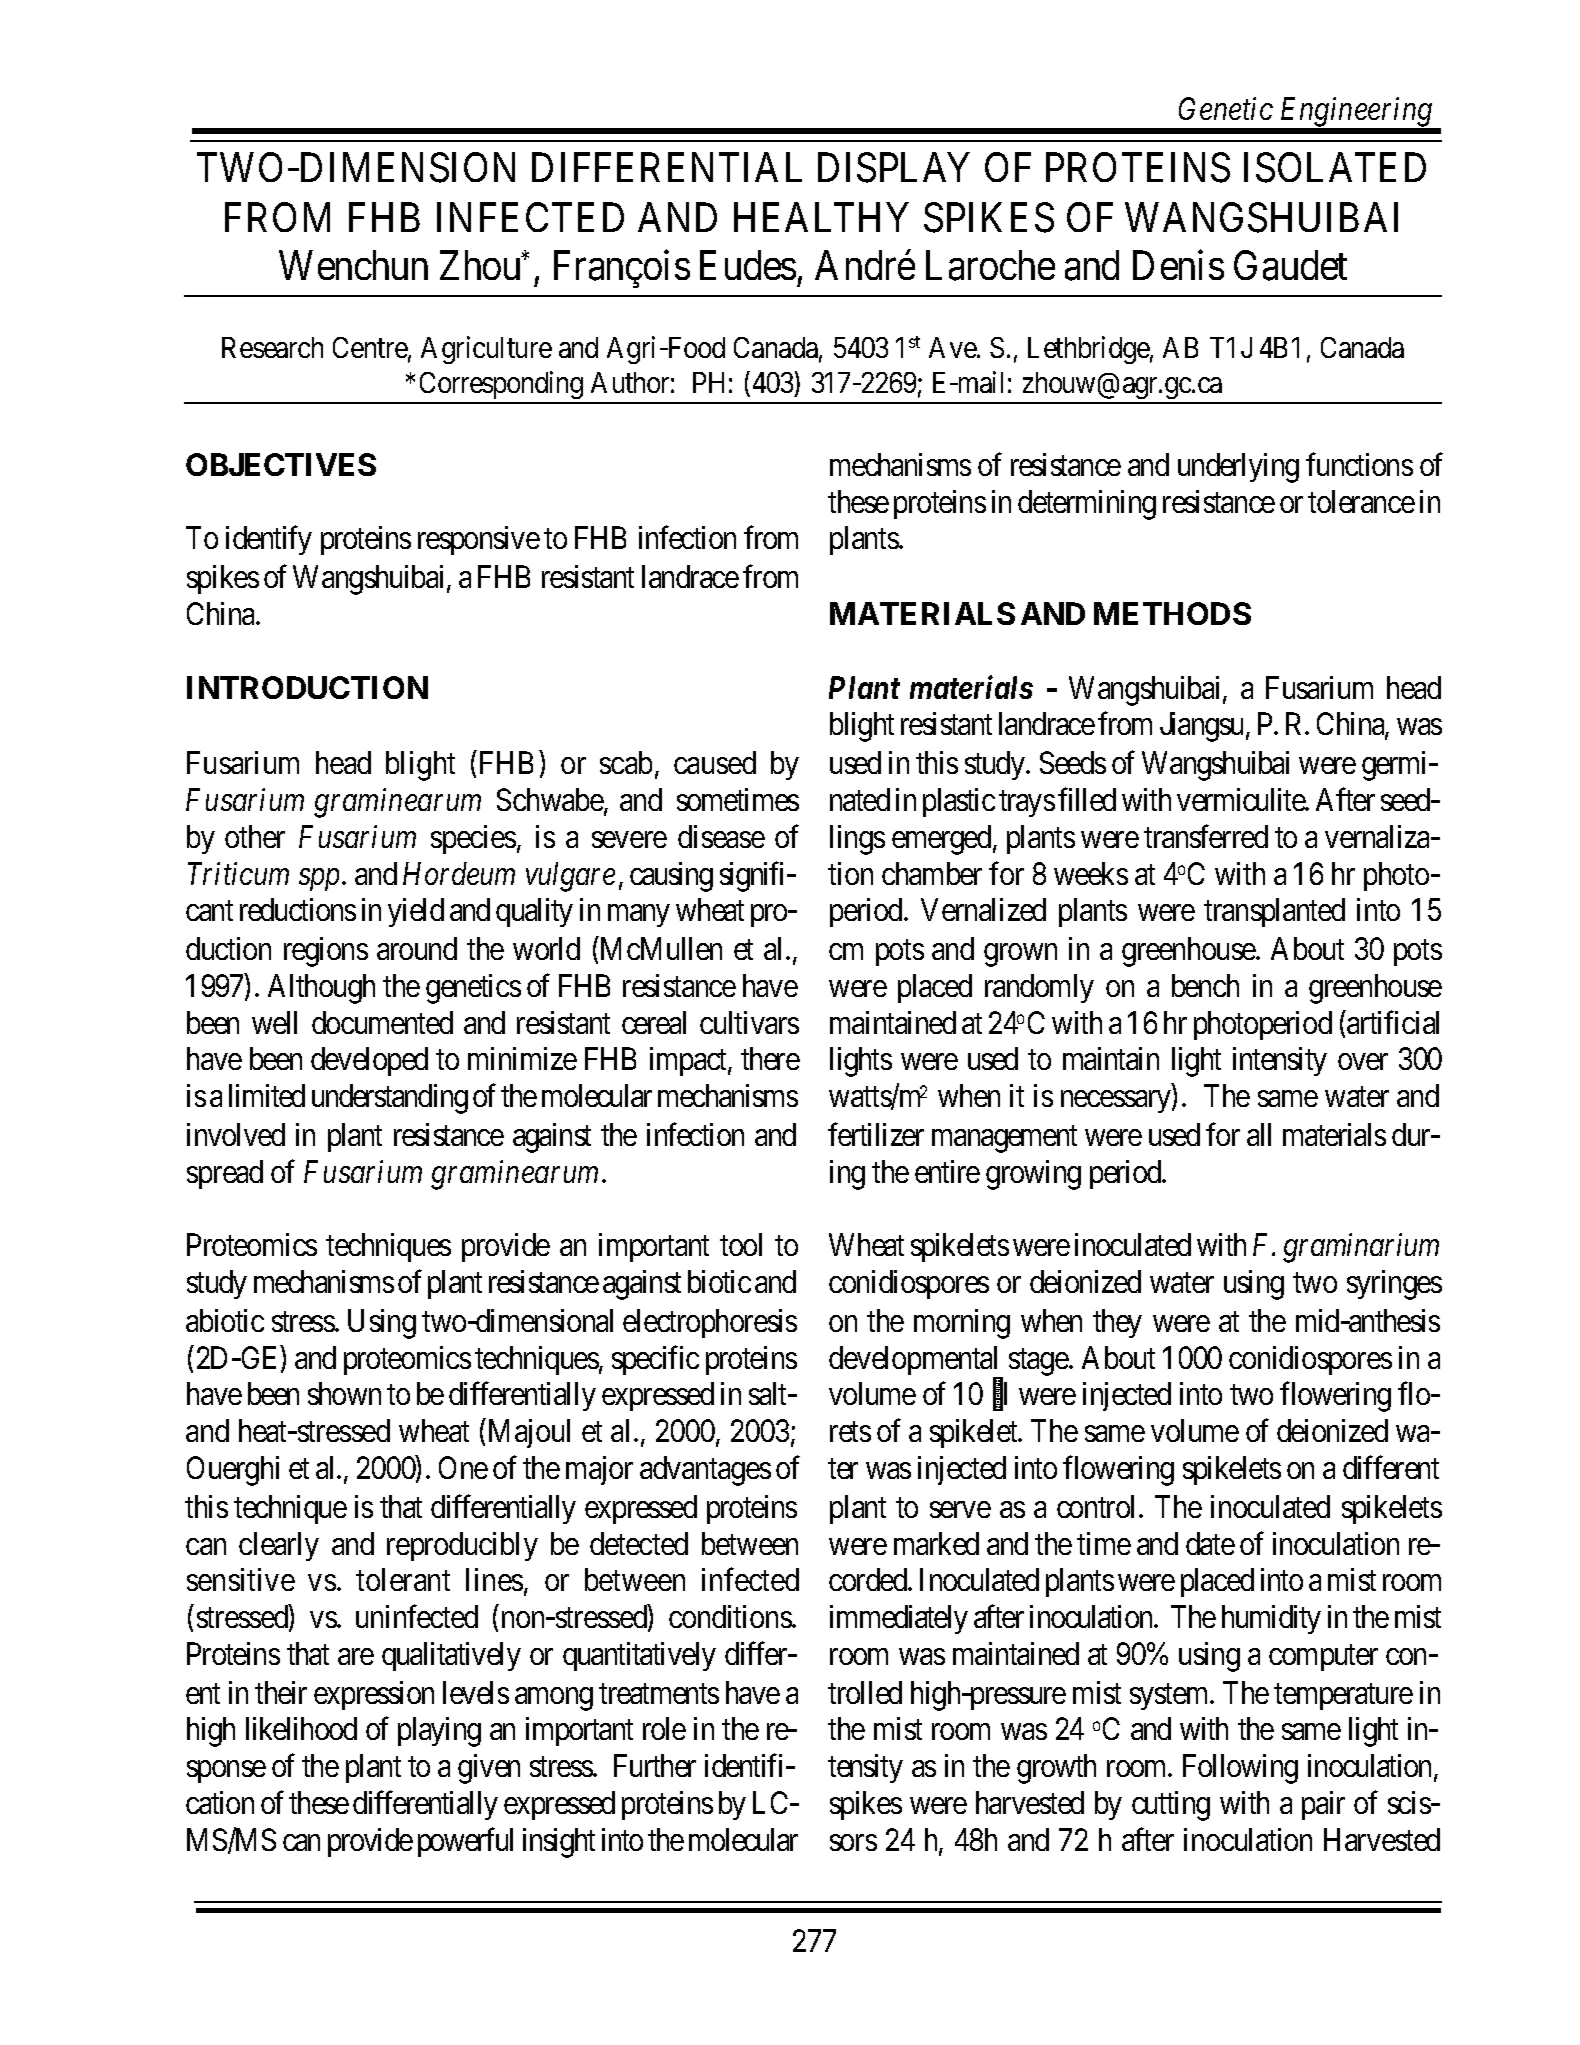 The image size is (1580, 2045). Describe the element at coordinates (1205, 985) in the screenshot. I see `bench` at that location.
